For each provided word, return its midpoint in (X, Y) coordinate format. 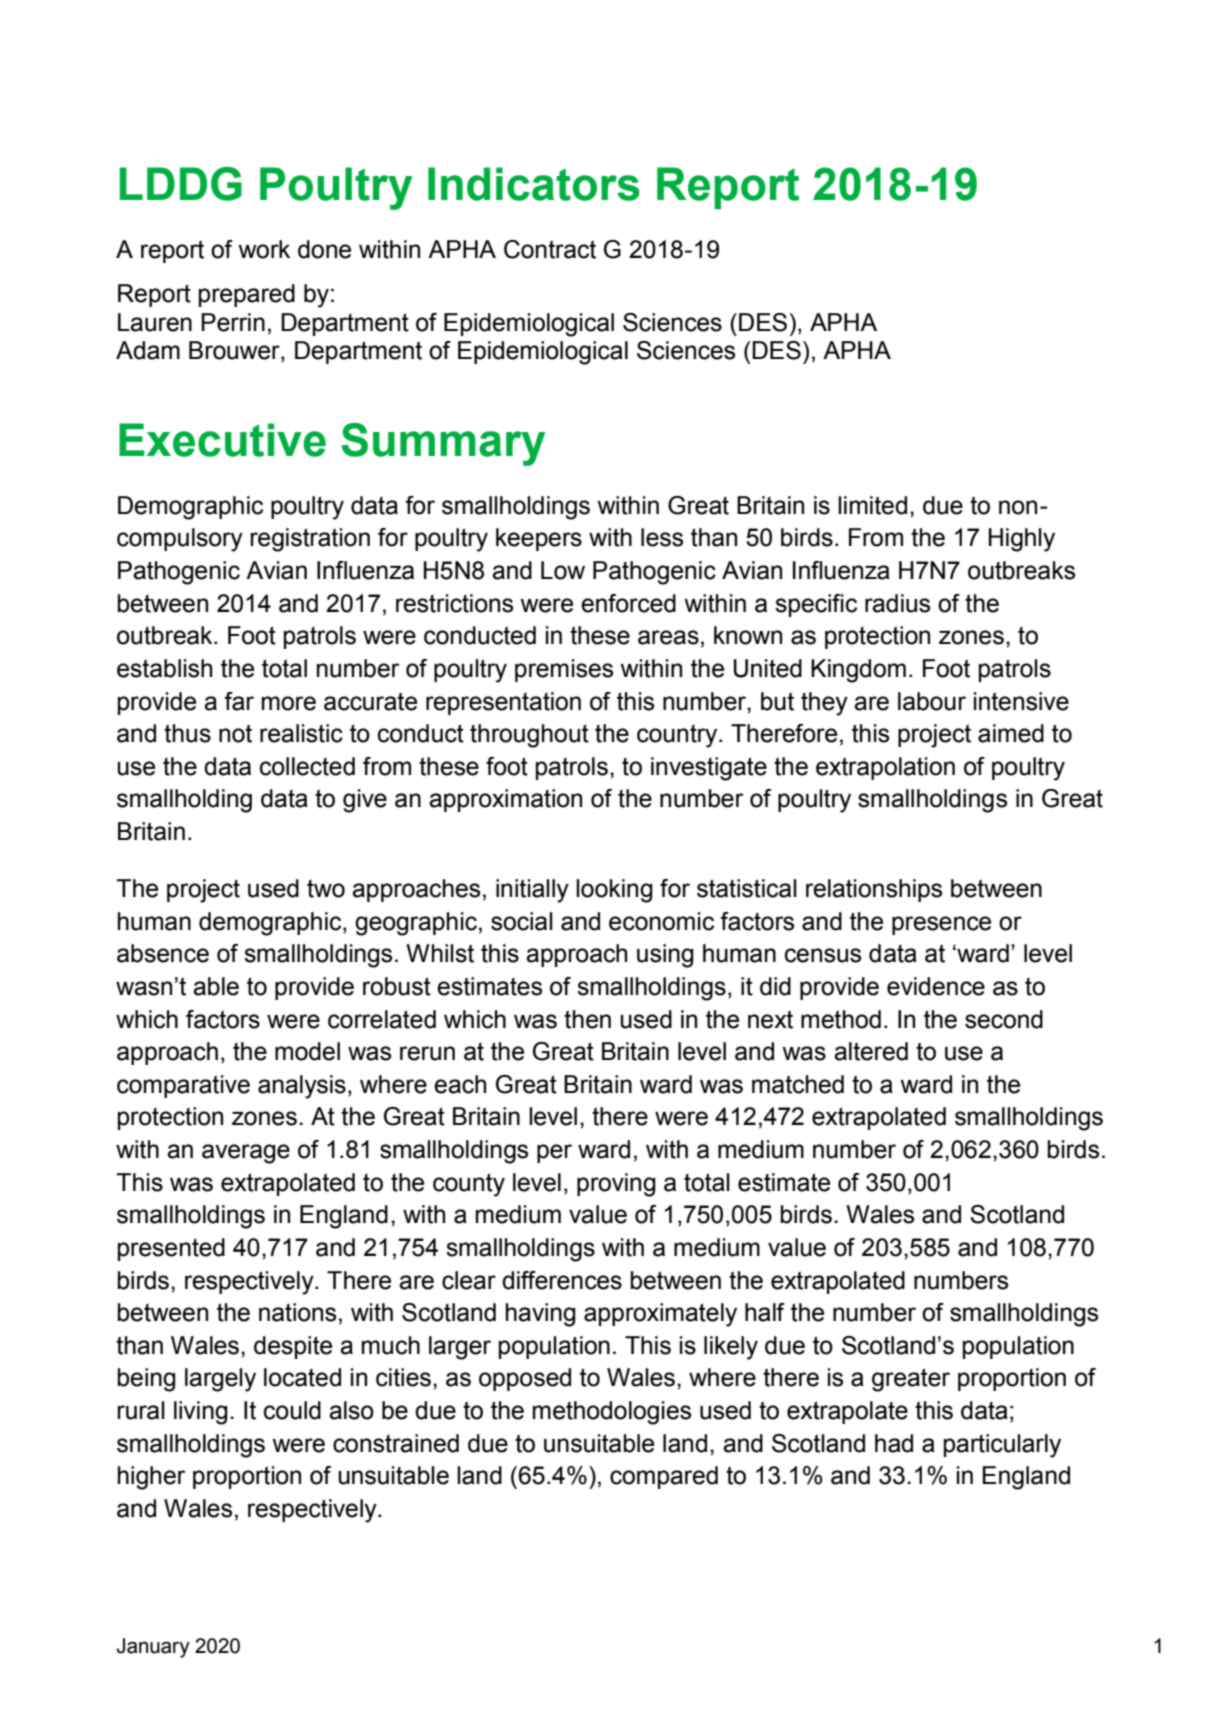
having (541, 1315)
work (264, 249)
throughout (529, 736)
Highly (1022, 540)
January (153, 1648)
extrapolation (885, 768)
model (307, 1051)
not (235, 733)
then (587, 1019)
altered (871, 1051)
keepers (539, 539)
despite (293, 1347)
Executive (222, 440)
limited (872, 505)
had (894, 1443)
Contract (550, 249)
